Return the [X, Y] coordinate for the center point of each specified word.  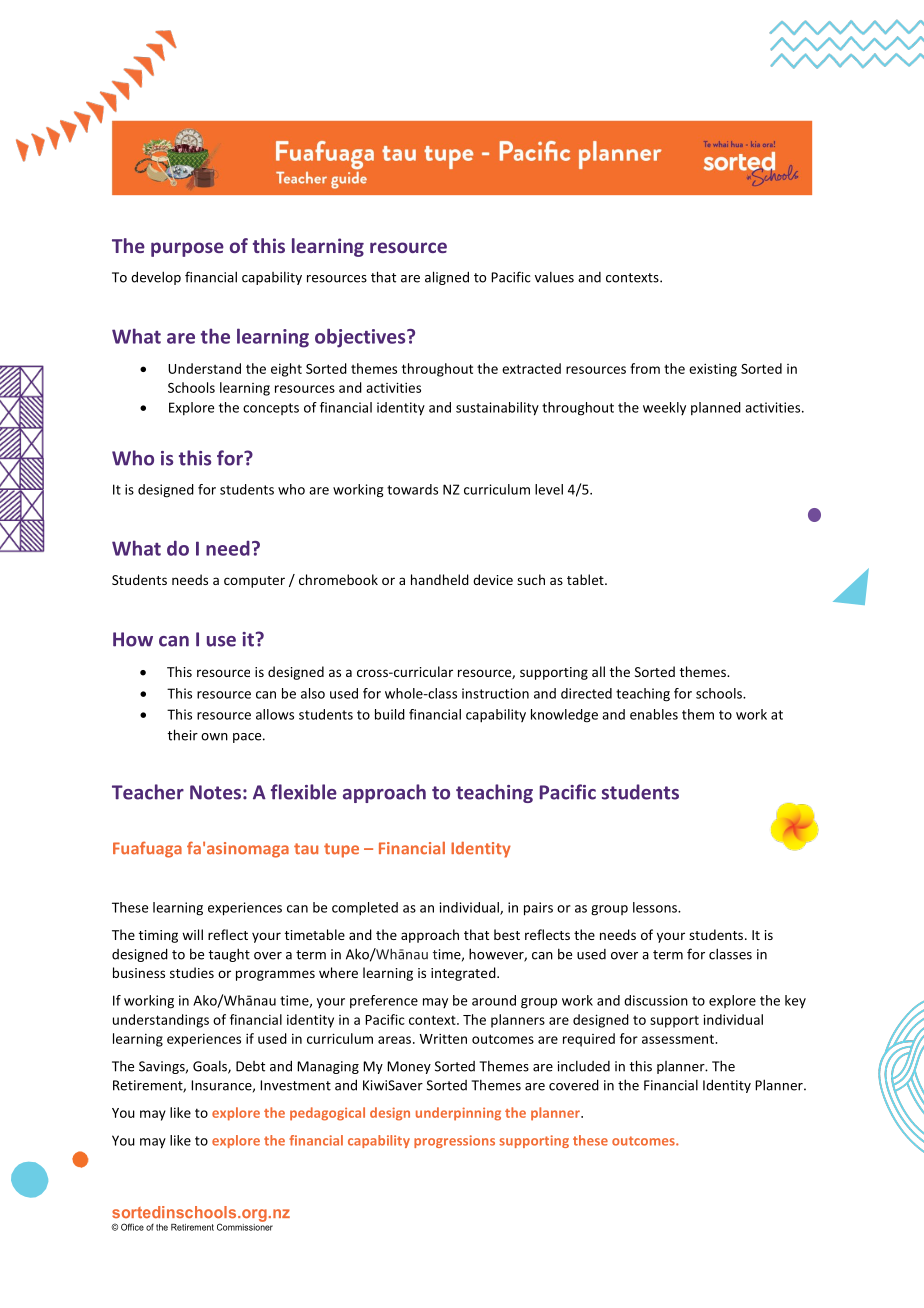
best [507, 934]
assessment [679, 1039]
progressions [454, 1141]
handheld [440, 579]
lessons [656, 907]
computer [254, 582]
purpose [187, 249]
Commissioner [245, 1226]
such [531, 579]
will [192, 934]
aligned [447, 278]
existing [713, 370]
